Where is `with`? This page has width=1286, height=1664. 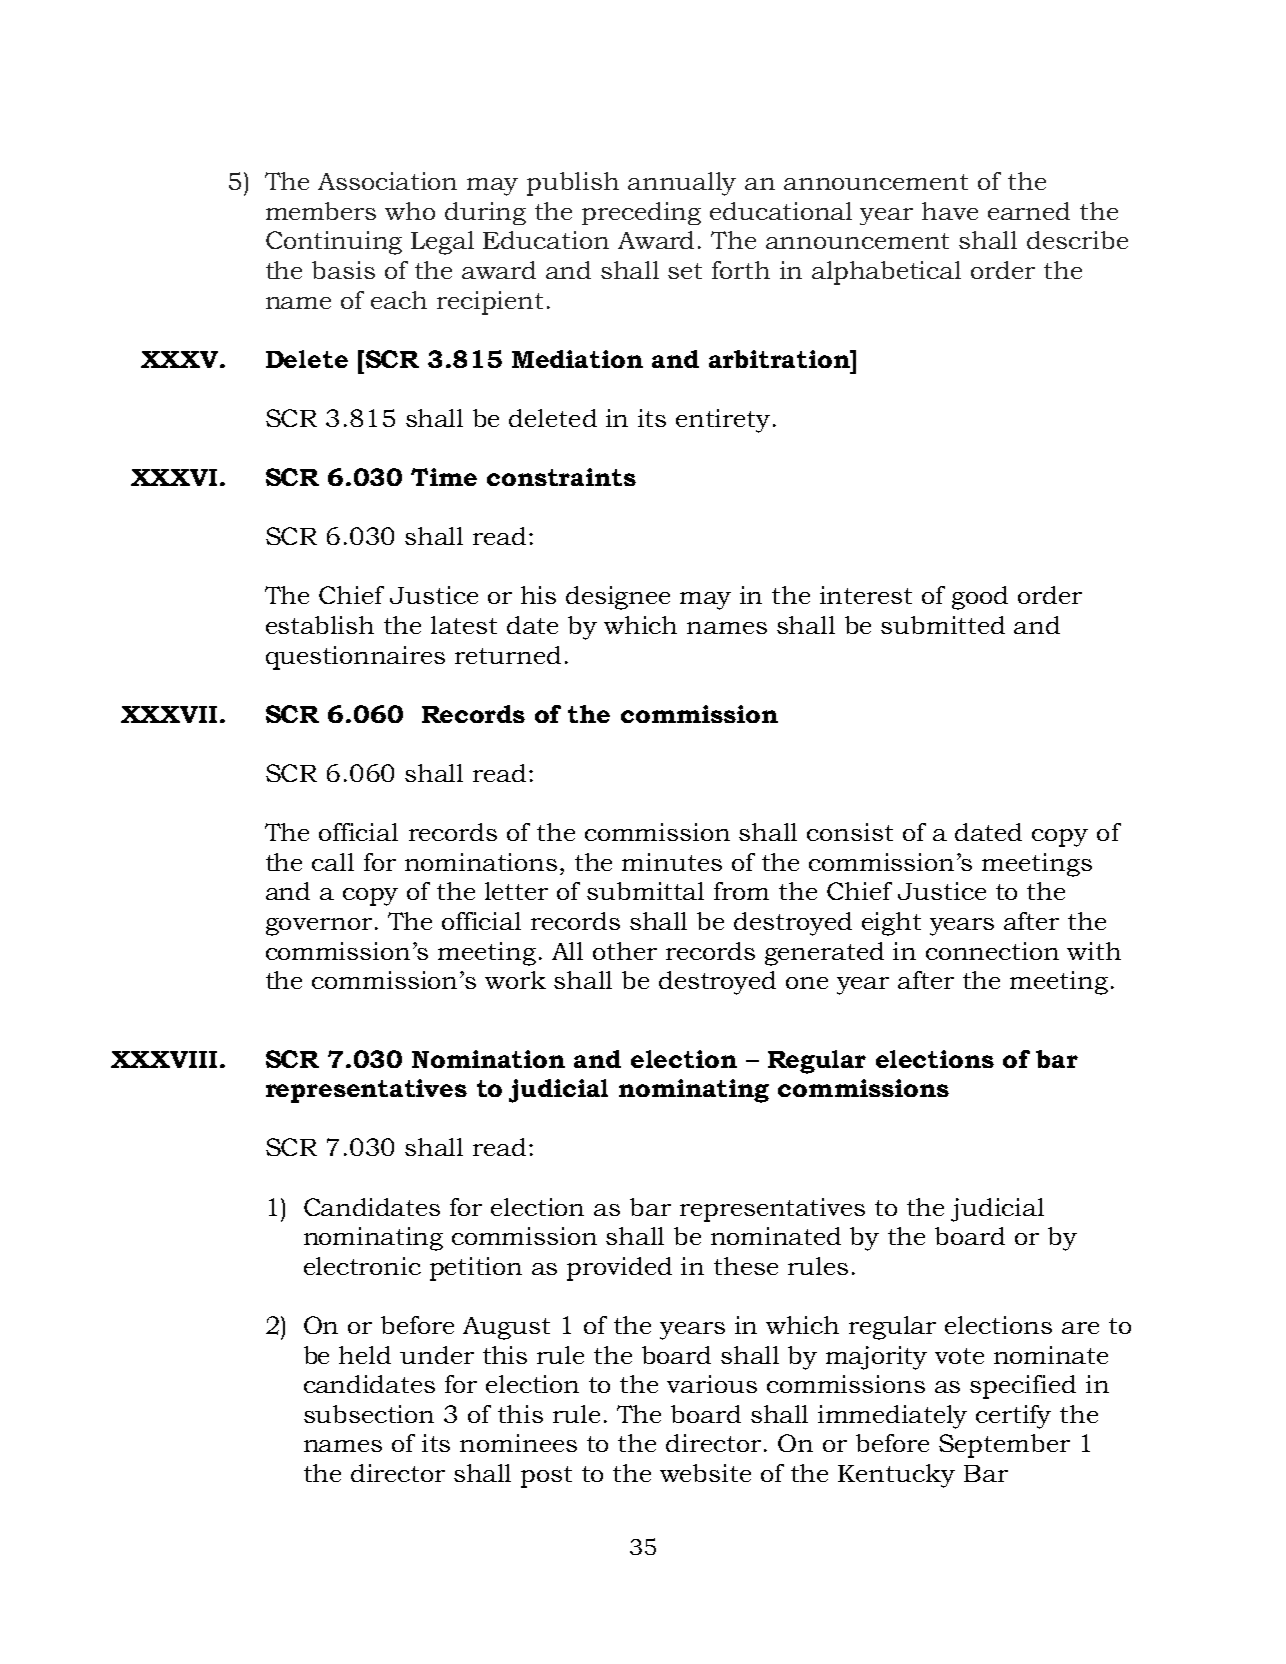 with is located at coordinates (1094, 951).
